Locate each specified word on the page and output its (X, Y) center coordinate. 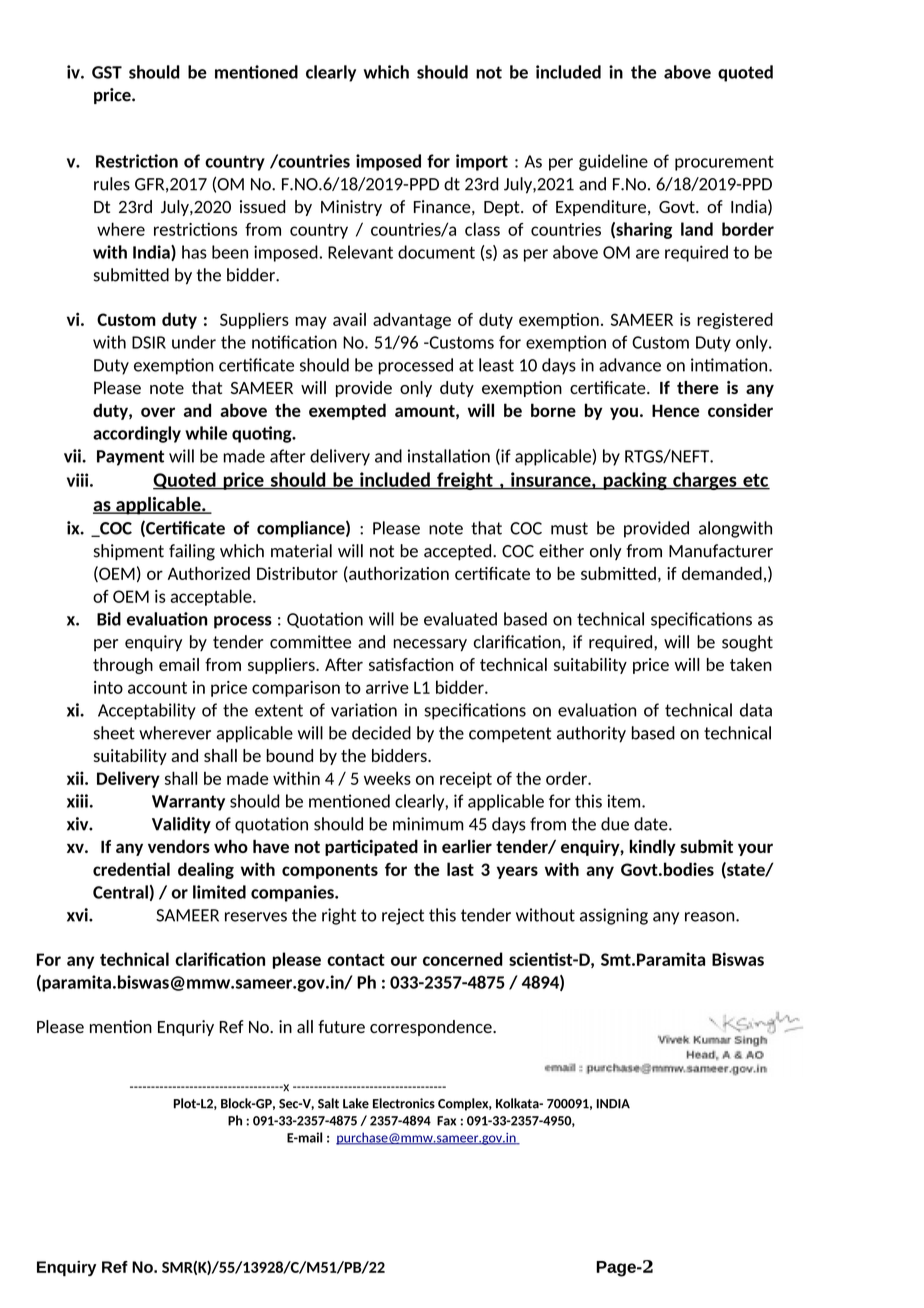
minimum (428, 824)
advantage (412, 321)
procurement (724, 163)
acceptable (212, 597)
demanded (722, 573)
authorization (398, 574)
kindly (653, 848)
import (482, 162)
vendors (179, 846)
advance (630, 365)
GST (107, 72)
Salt (328, 1103)
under (194, 342)
